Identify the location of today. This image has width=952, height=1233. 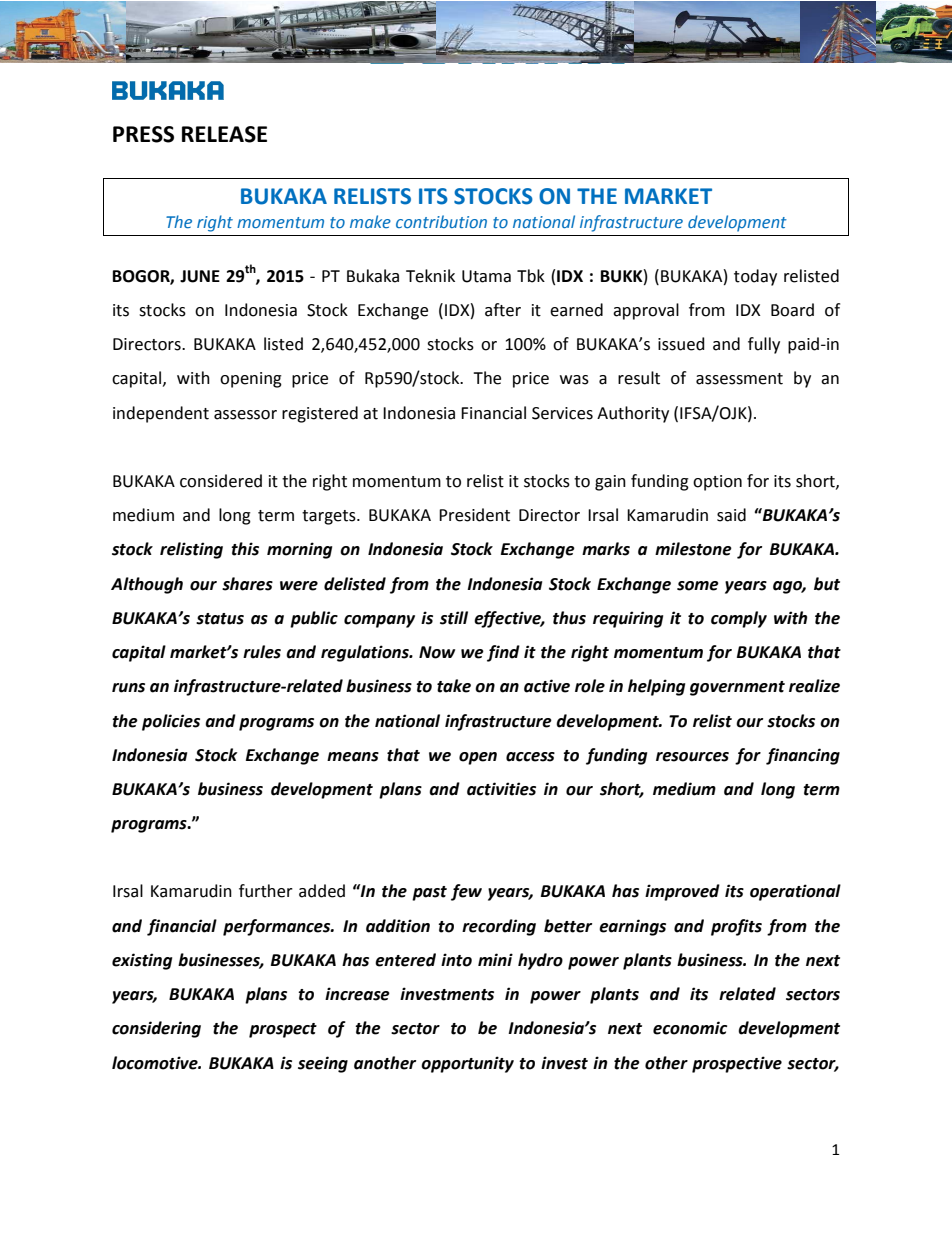
(755, 277).
